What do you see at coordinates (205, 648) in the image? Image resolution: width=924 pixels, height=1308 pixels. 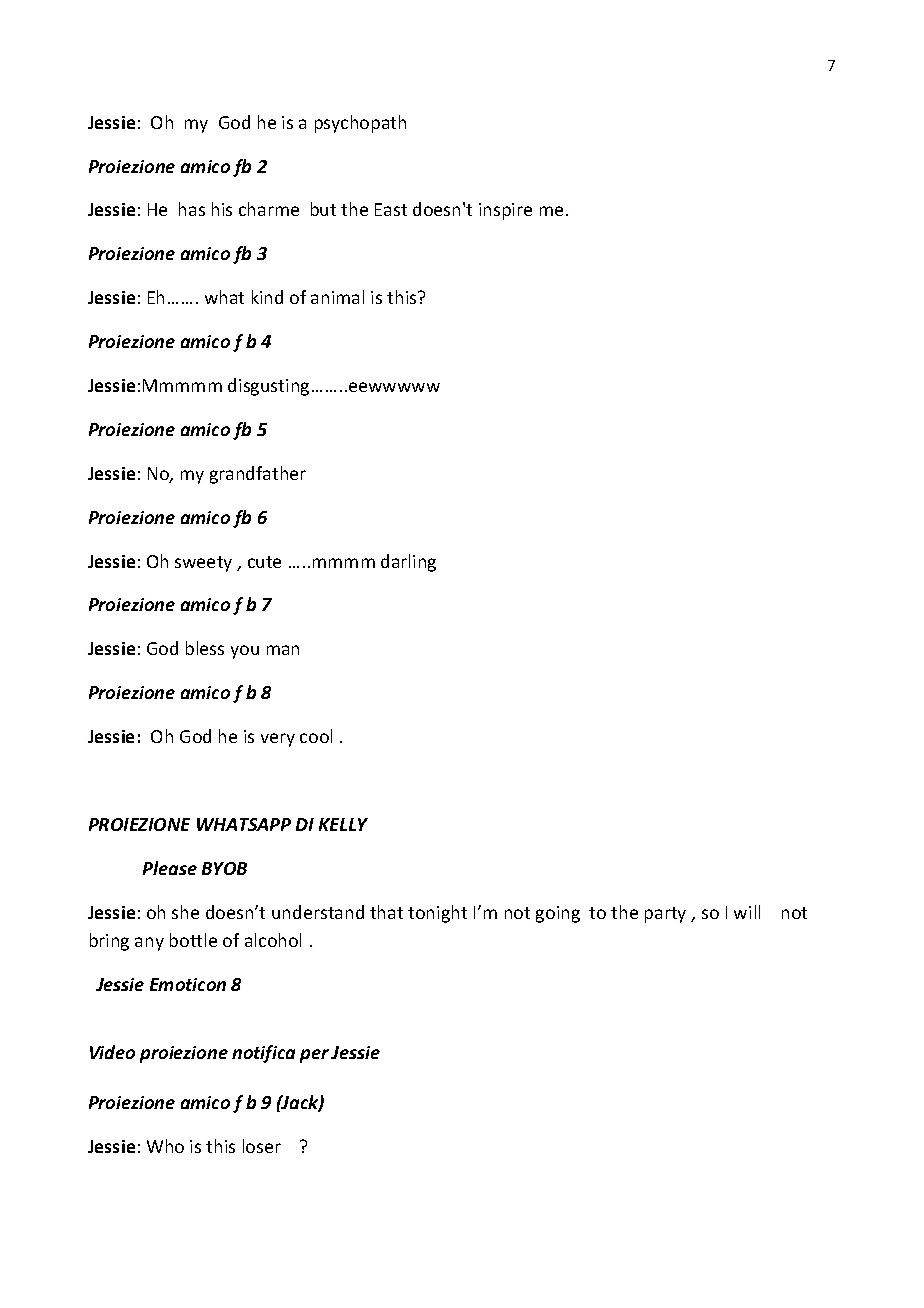 I see `bless` at bounding box center [205, 648].
